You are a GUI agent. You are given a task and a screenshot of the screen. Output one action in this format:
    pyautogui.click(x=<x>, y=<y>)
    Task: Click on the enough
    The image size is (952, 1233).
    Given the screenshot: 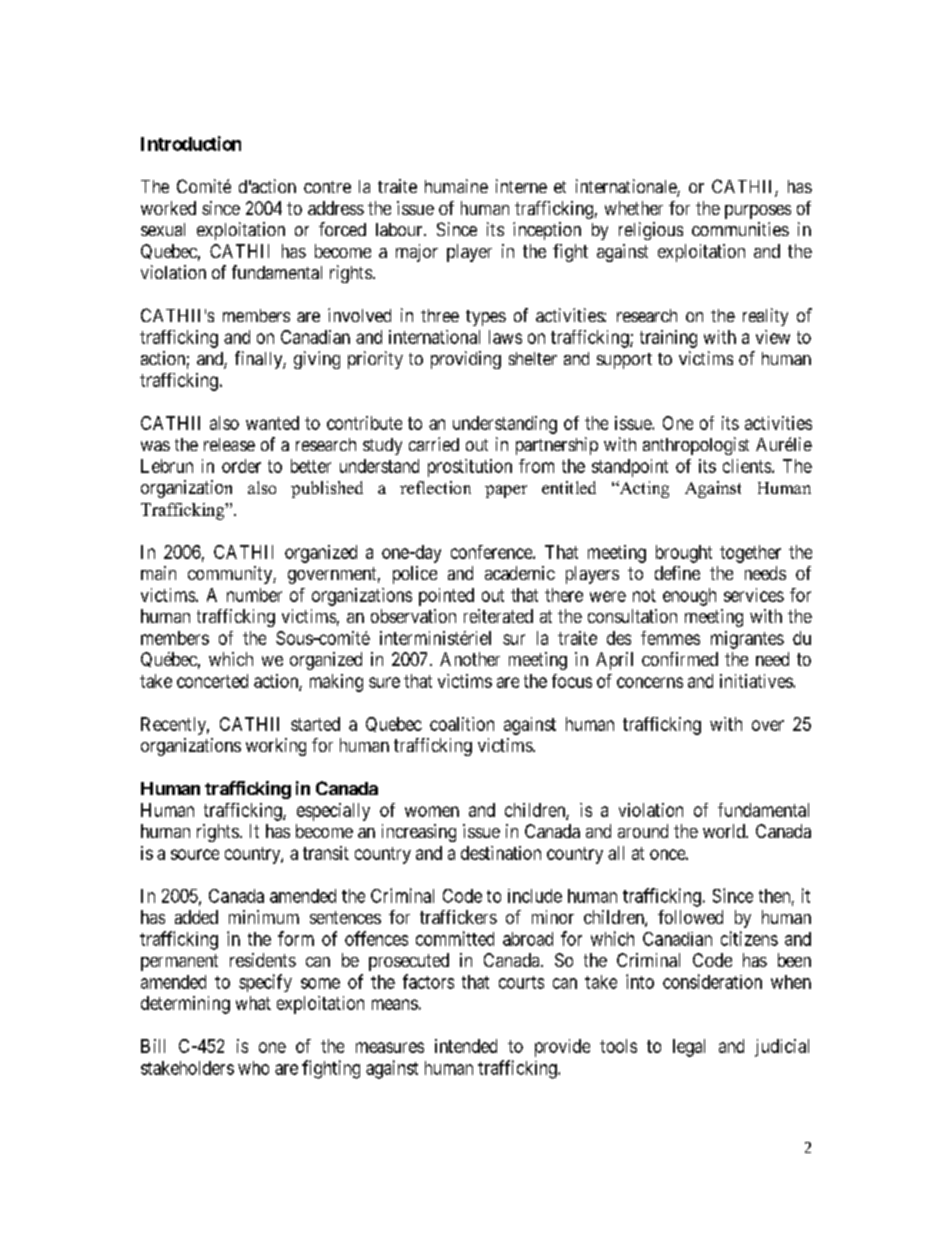 What is the action you would take?
    pyautogui.click(x=689, y=597)
